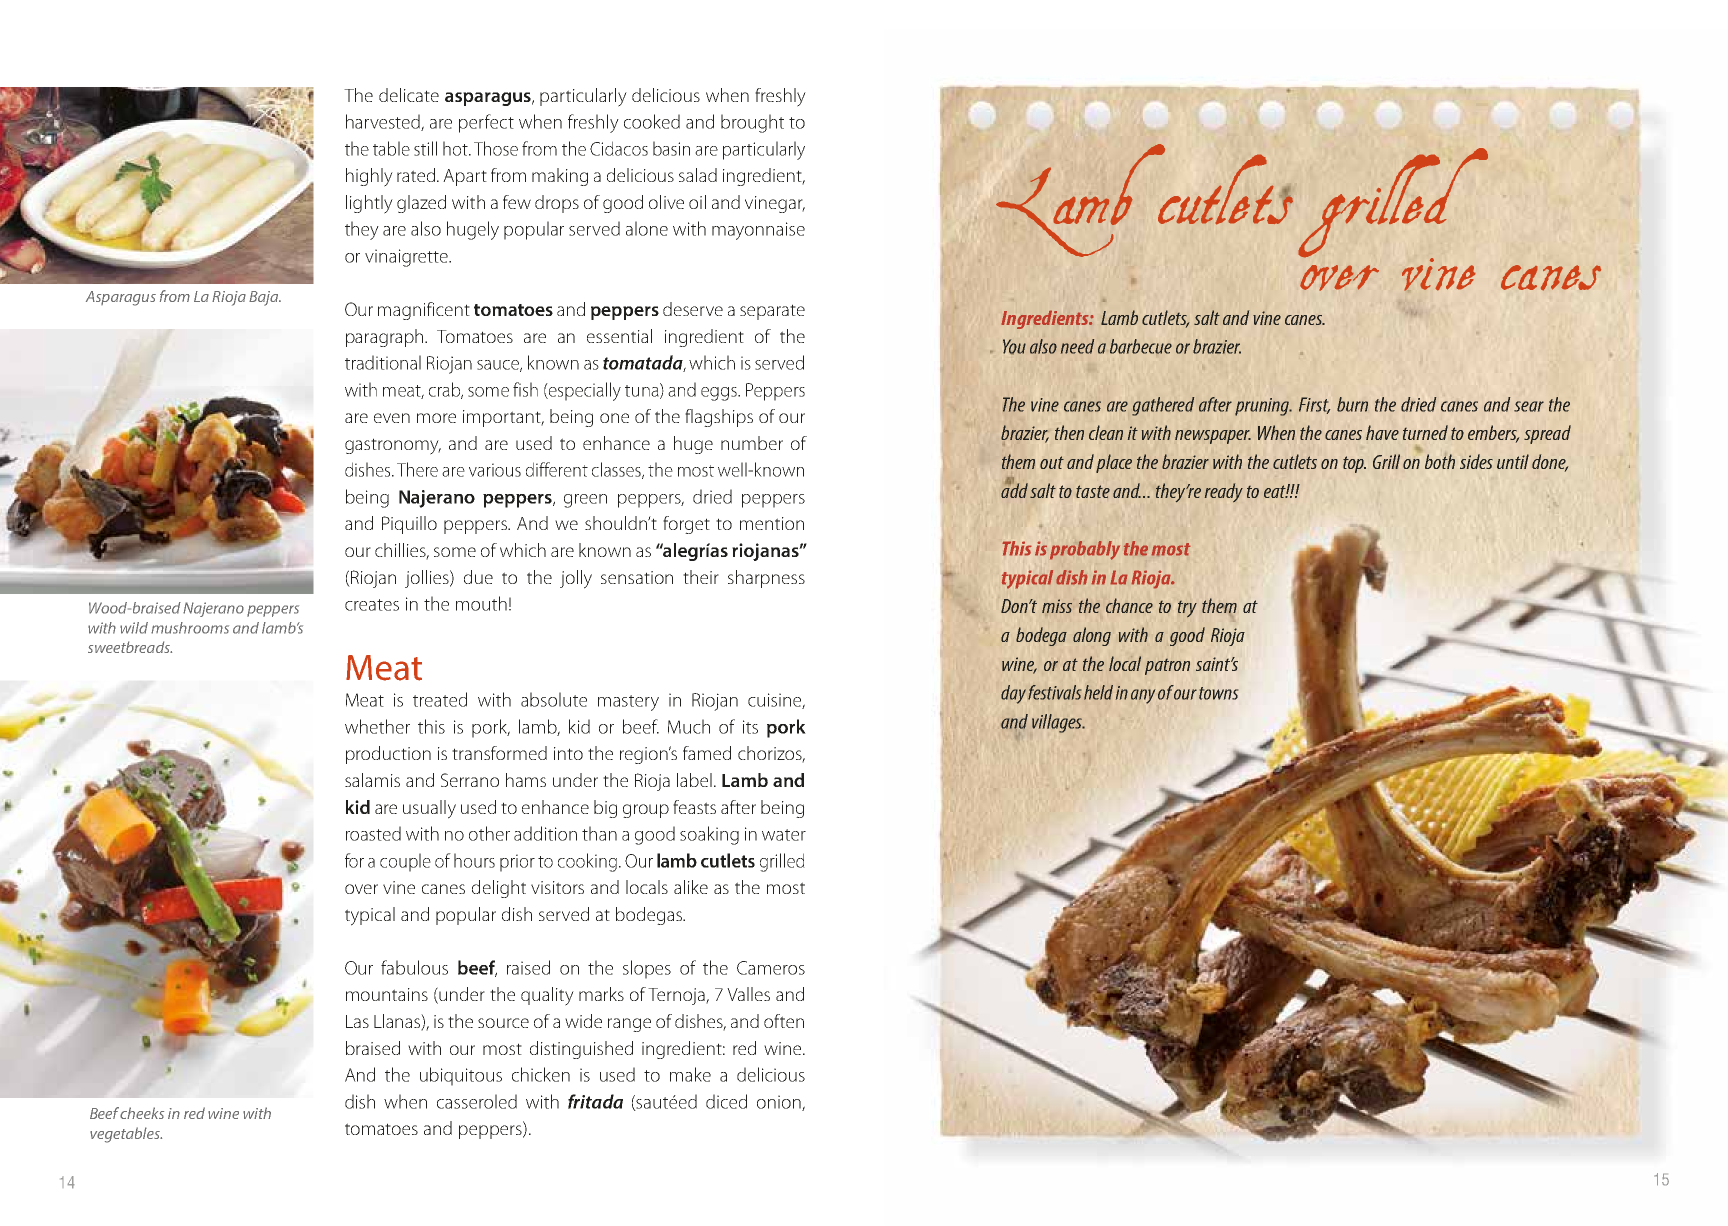  Describe the element at coordinates (784, 1021) in the document. I see `often` at that location.
